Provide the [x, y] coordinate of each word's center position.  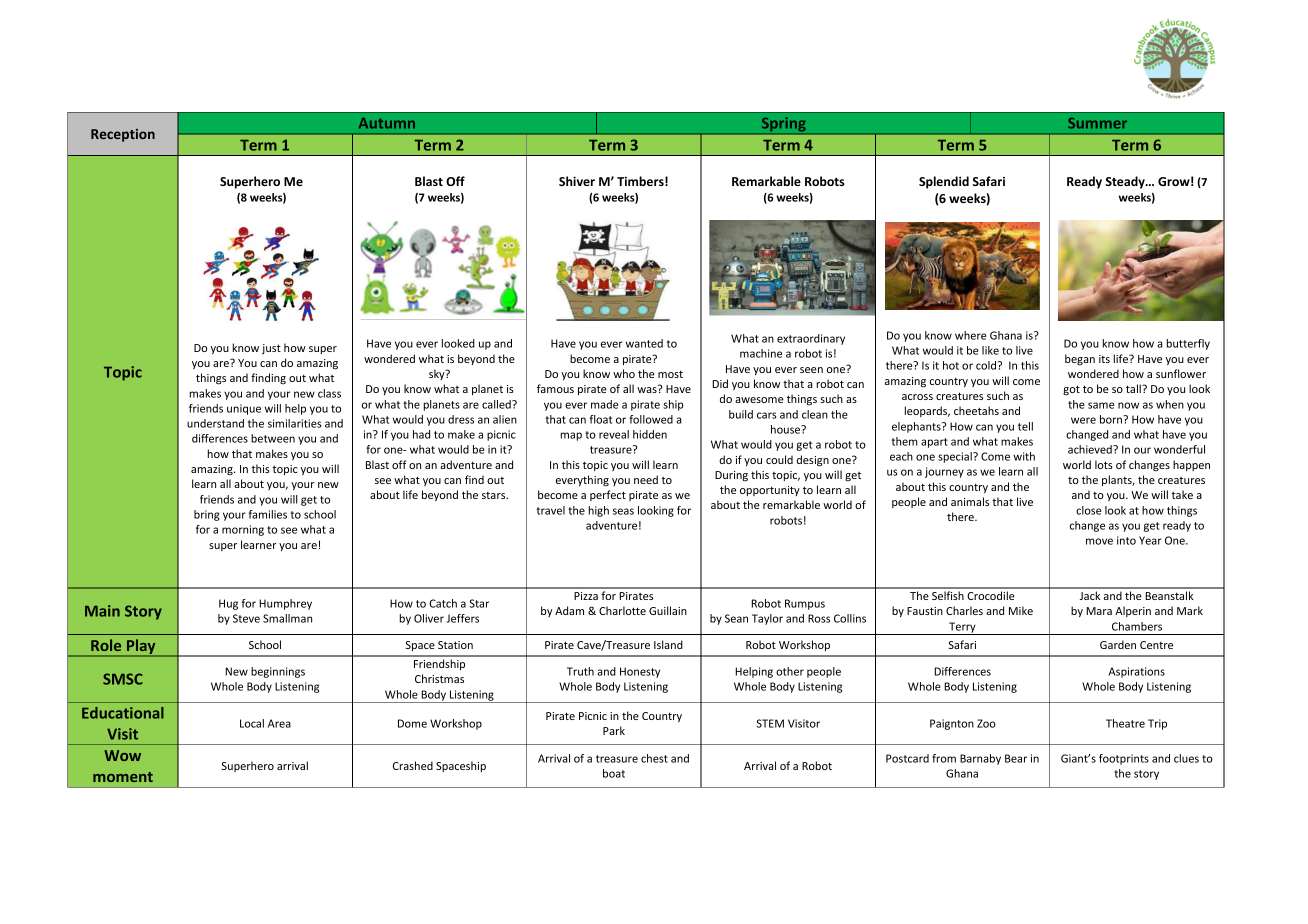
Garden [1118, 644]
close [1088, 510]
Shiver [577, 181]
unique [244, 409]
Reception [123, 135]
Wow [122, 755]
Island [668, 644]
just [271, 349]
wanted [644, 343]
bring [207, 515]
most [670, 374]
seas [623, 511]
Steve [246, 618]
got [1071, 390]
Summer [1097, 123]
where [970, 335]
